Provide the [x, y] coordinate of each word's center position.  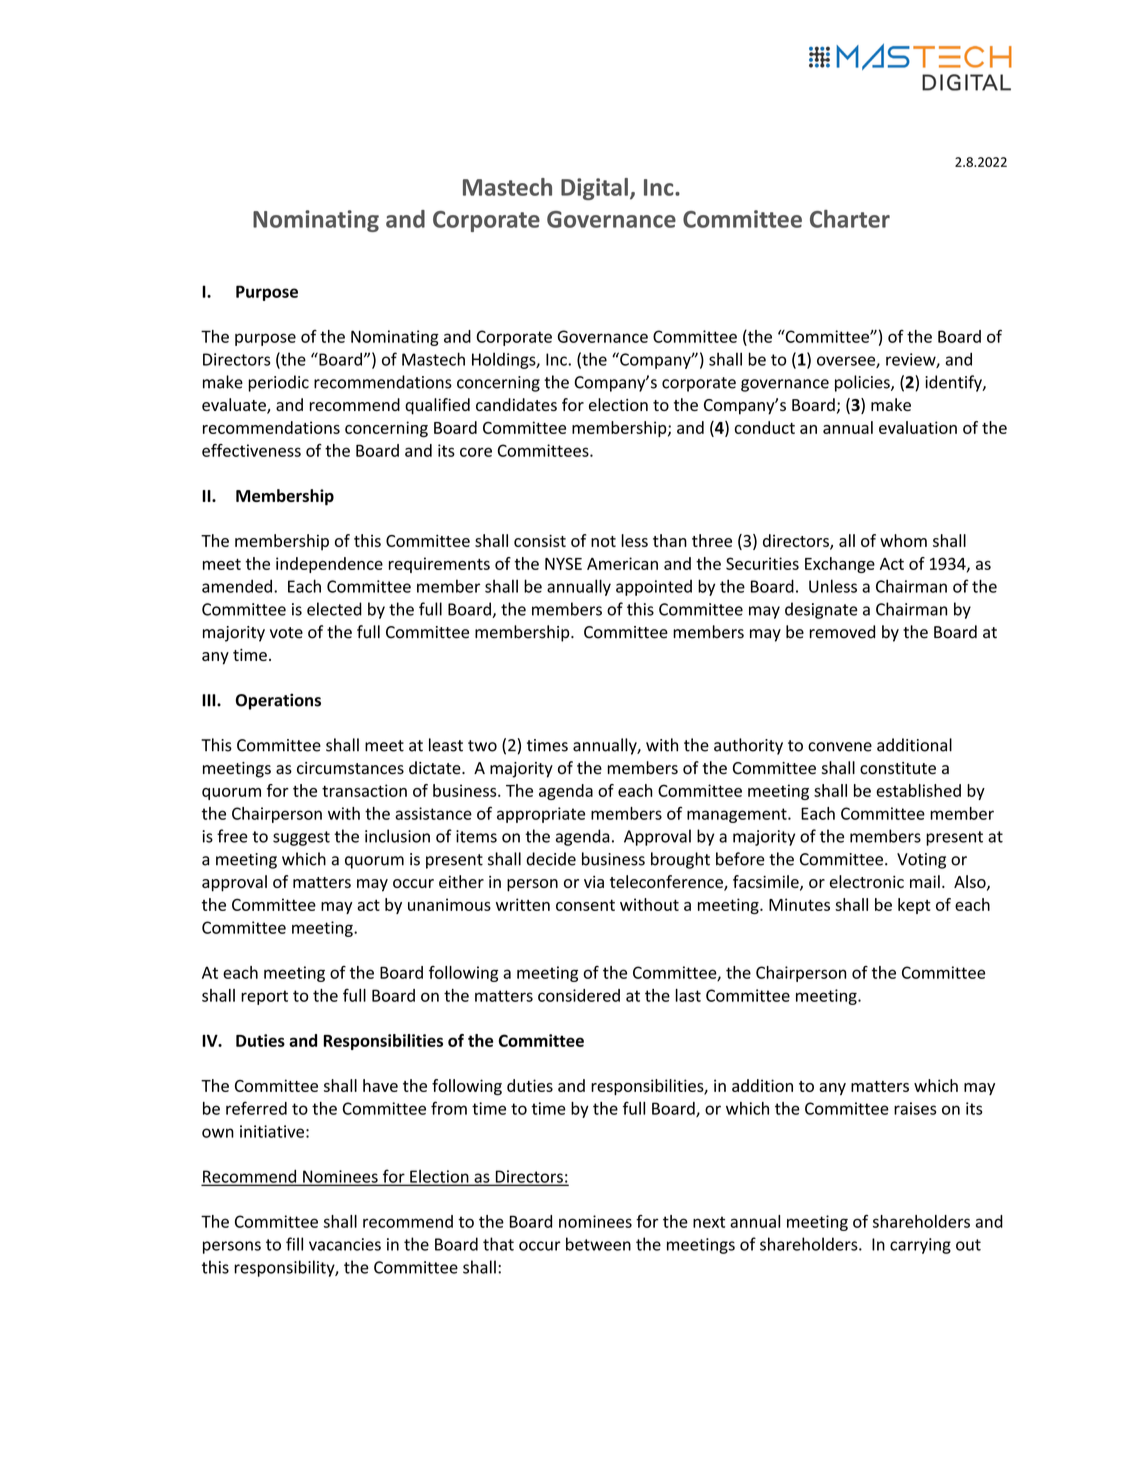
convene [840, 747]
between [598, 1244]
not [603, 541]
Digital [594, 189]
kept [914, 906]
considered [579, 995]
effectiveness [251, 450]
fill [294, 1244]
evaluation [918, 427]
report [264, 997]
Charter [850, 219]
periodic [278, 383]
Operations [278, 701]
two [482, 746]
